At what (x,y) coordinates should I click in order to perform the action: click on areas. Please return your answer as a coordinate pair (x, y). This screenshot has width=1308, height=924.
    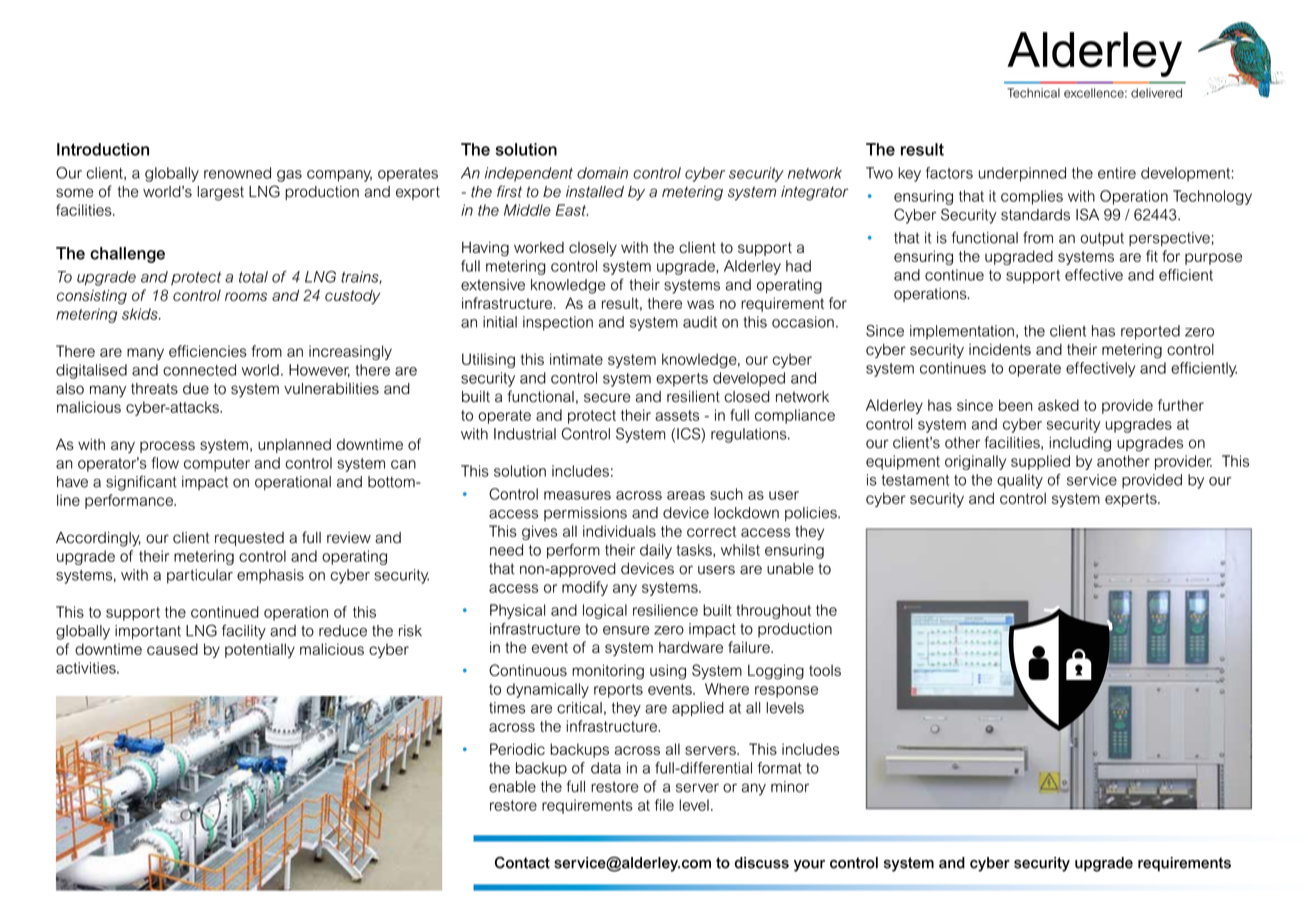
    Looking at the image, I should click on (686, 495).
